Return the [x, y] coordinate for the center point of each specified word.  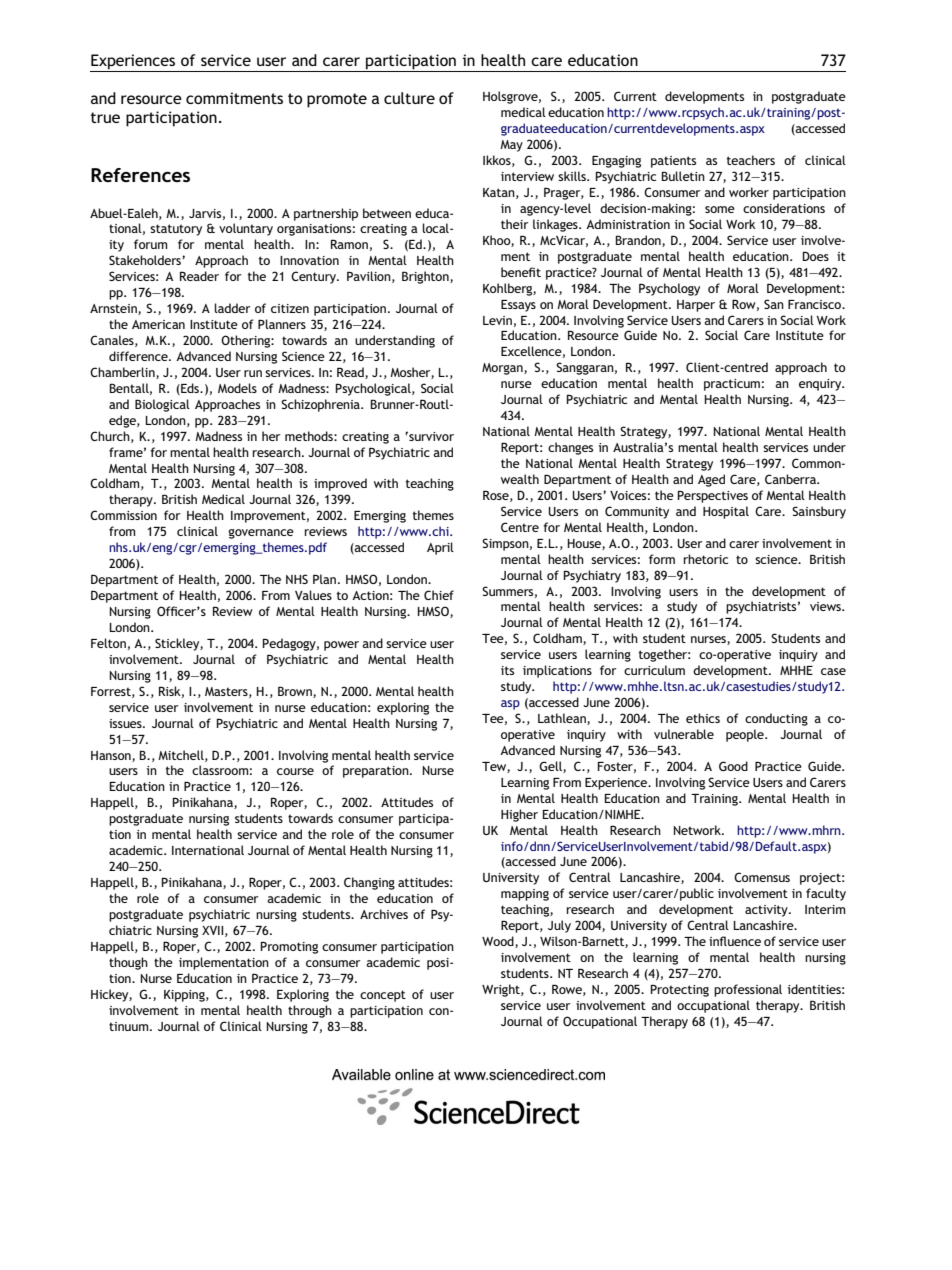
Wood [499, 942]
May [511, 146]
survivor [430, 436]
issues [126, 723]
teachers [751, 160]
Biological [162, 405]
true [105, 117]
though [128, 963]
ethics [703, 718]
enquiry [821, 385]
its [507, 670]
